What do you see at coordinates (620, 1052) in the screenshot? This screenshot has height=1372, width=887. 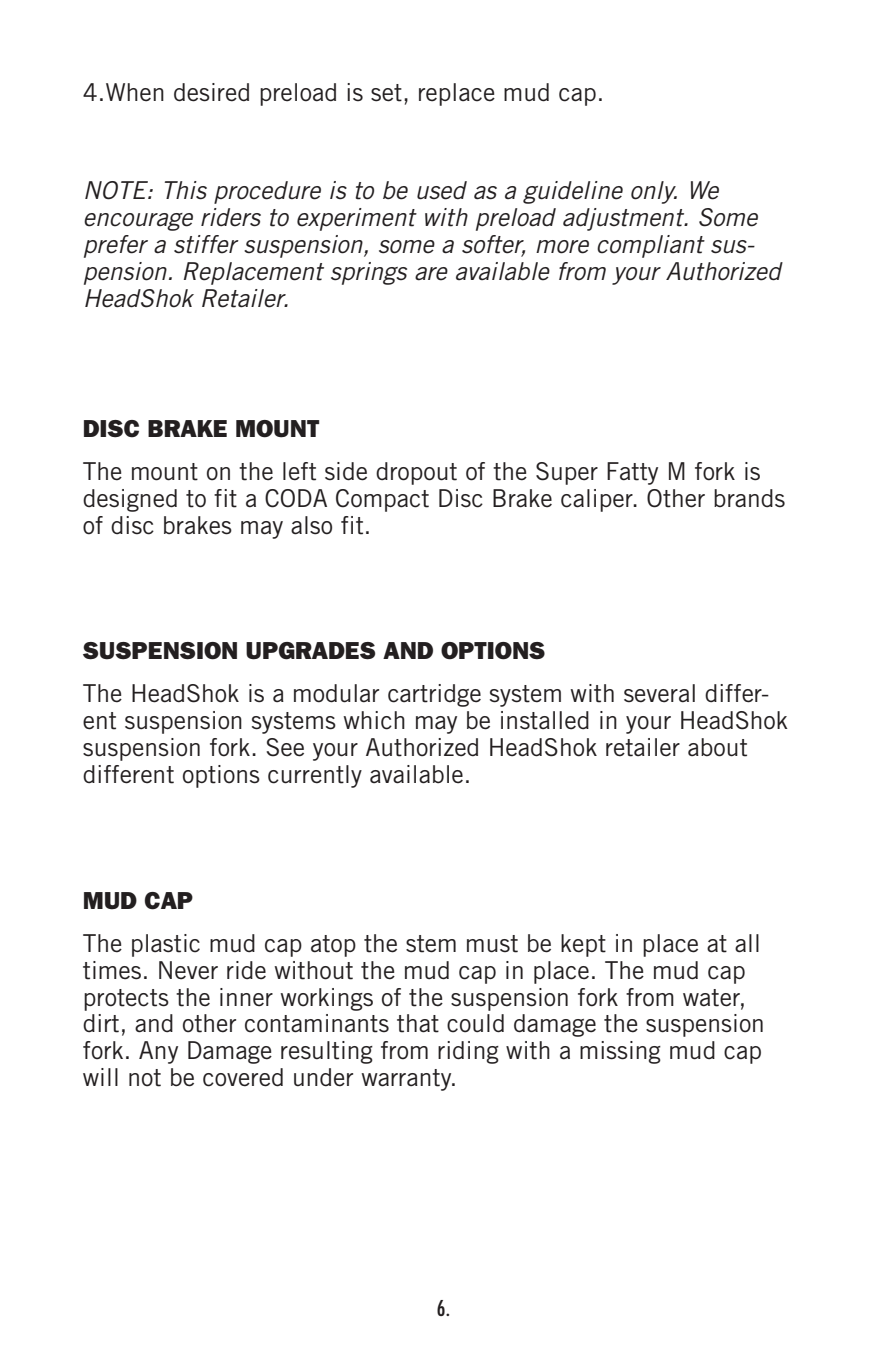 I see `missing` at bounding box center [620, 1052].
